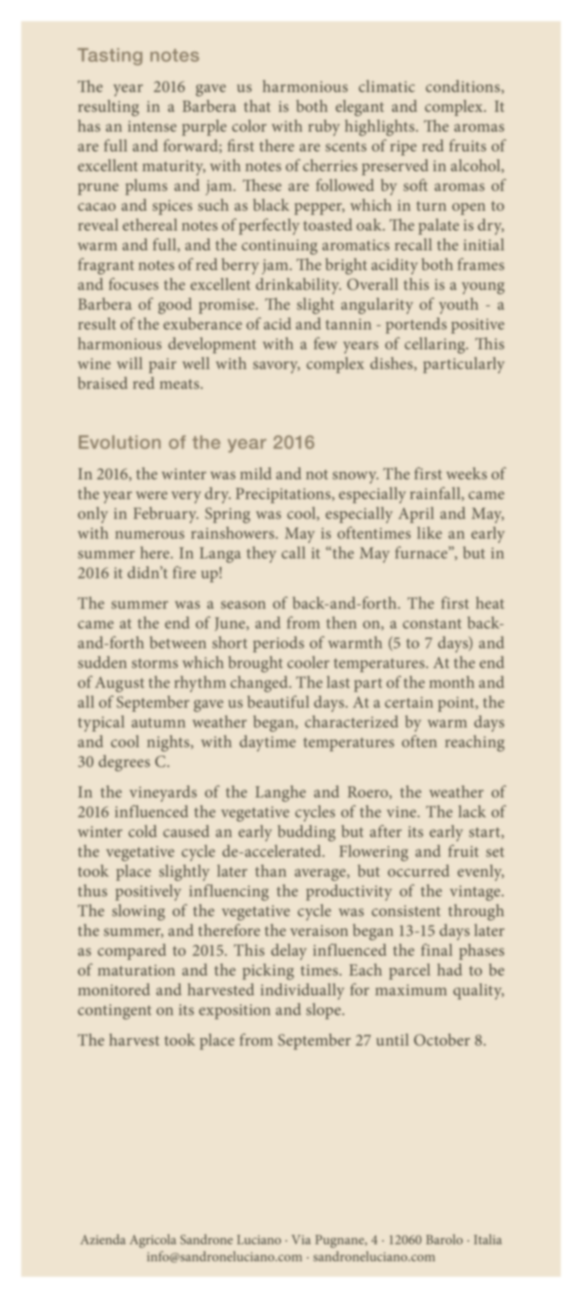 Image resolution: width=582 pixels, height=1298 pixels. I want to click on budding, so click(307, 833).
